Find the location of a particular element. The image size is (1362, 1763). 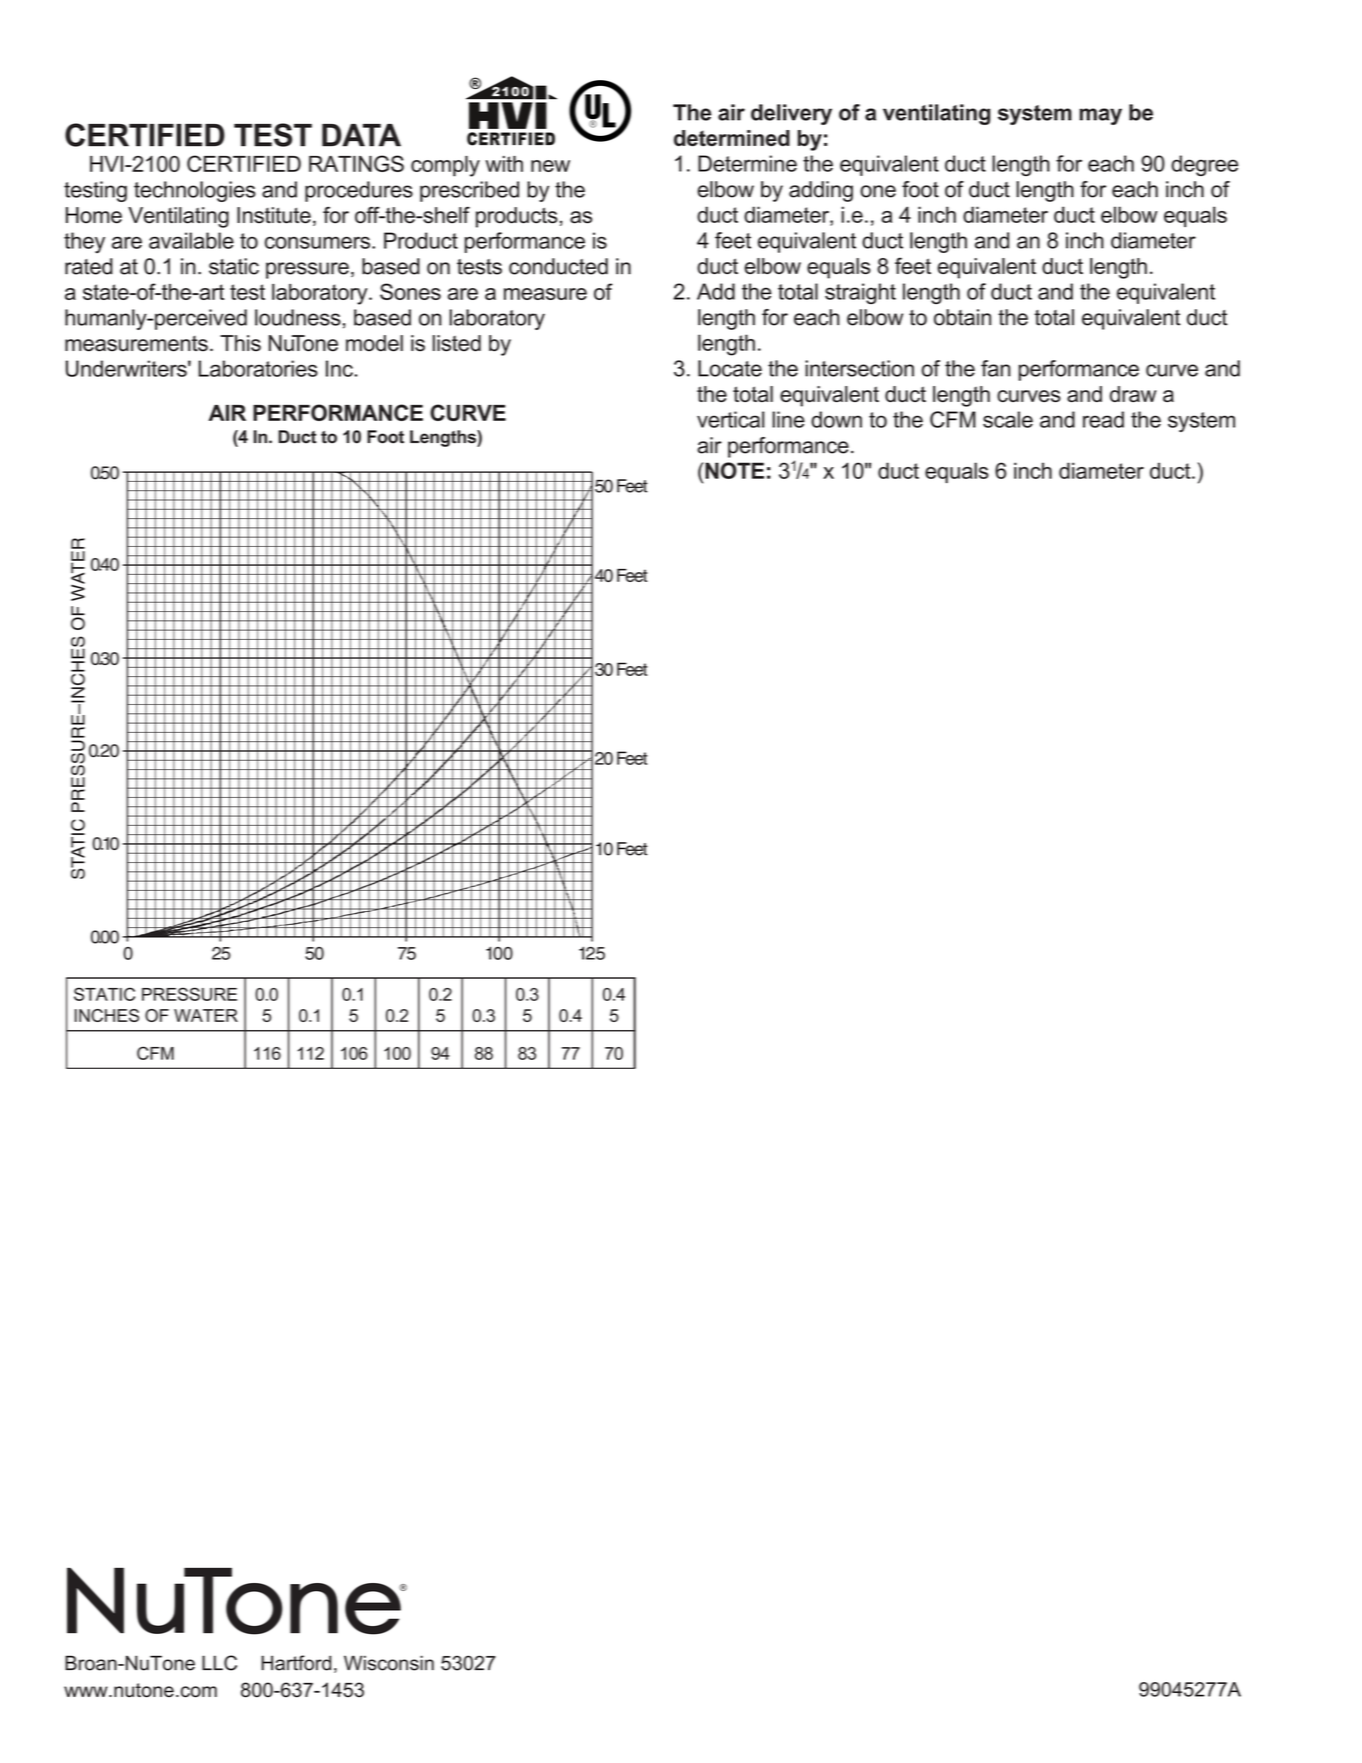

scale is located at coordinates (1008, 419).
